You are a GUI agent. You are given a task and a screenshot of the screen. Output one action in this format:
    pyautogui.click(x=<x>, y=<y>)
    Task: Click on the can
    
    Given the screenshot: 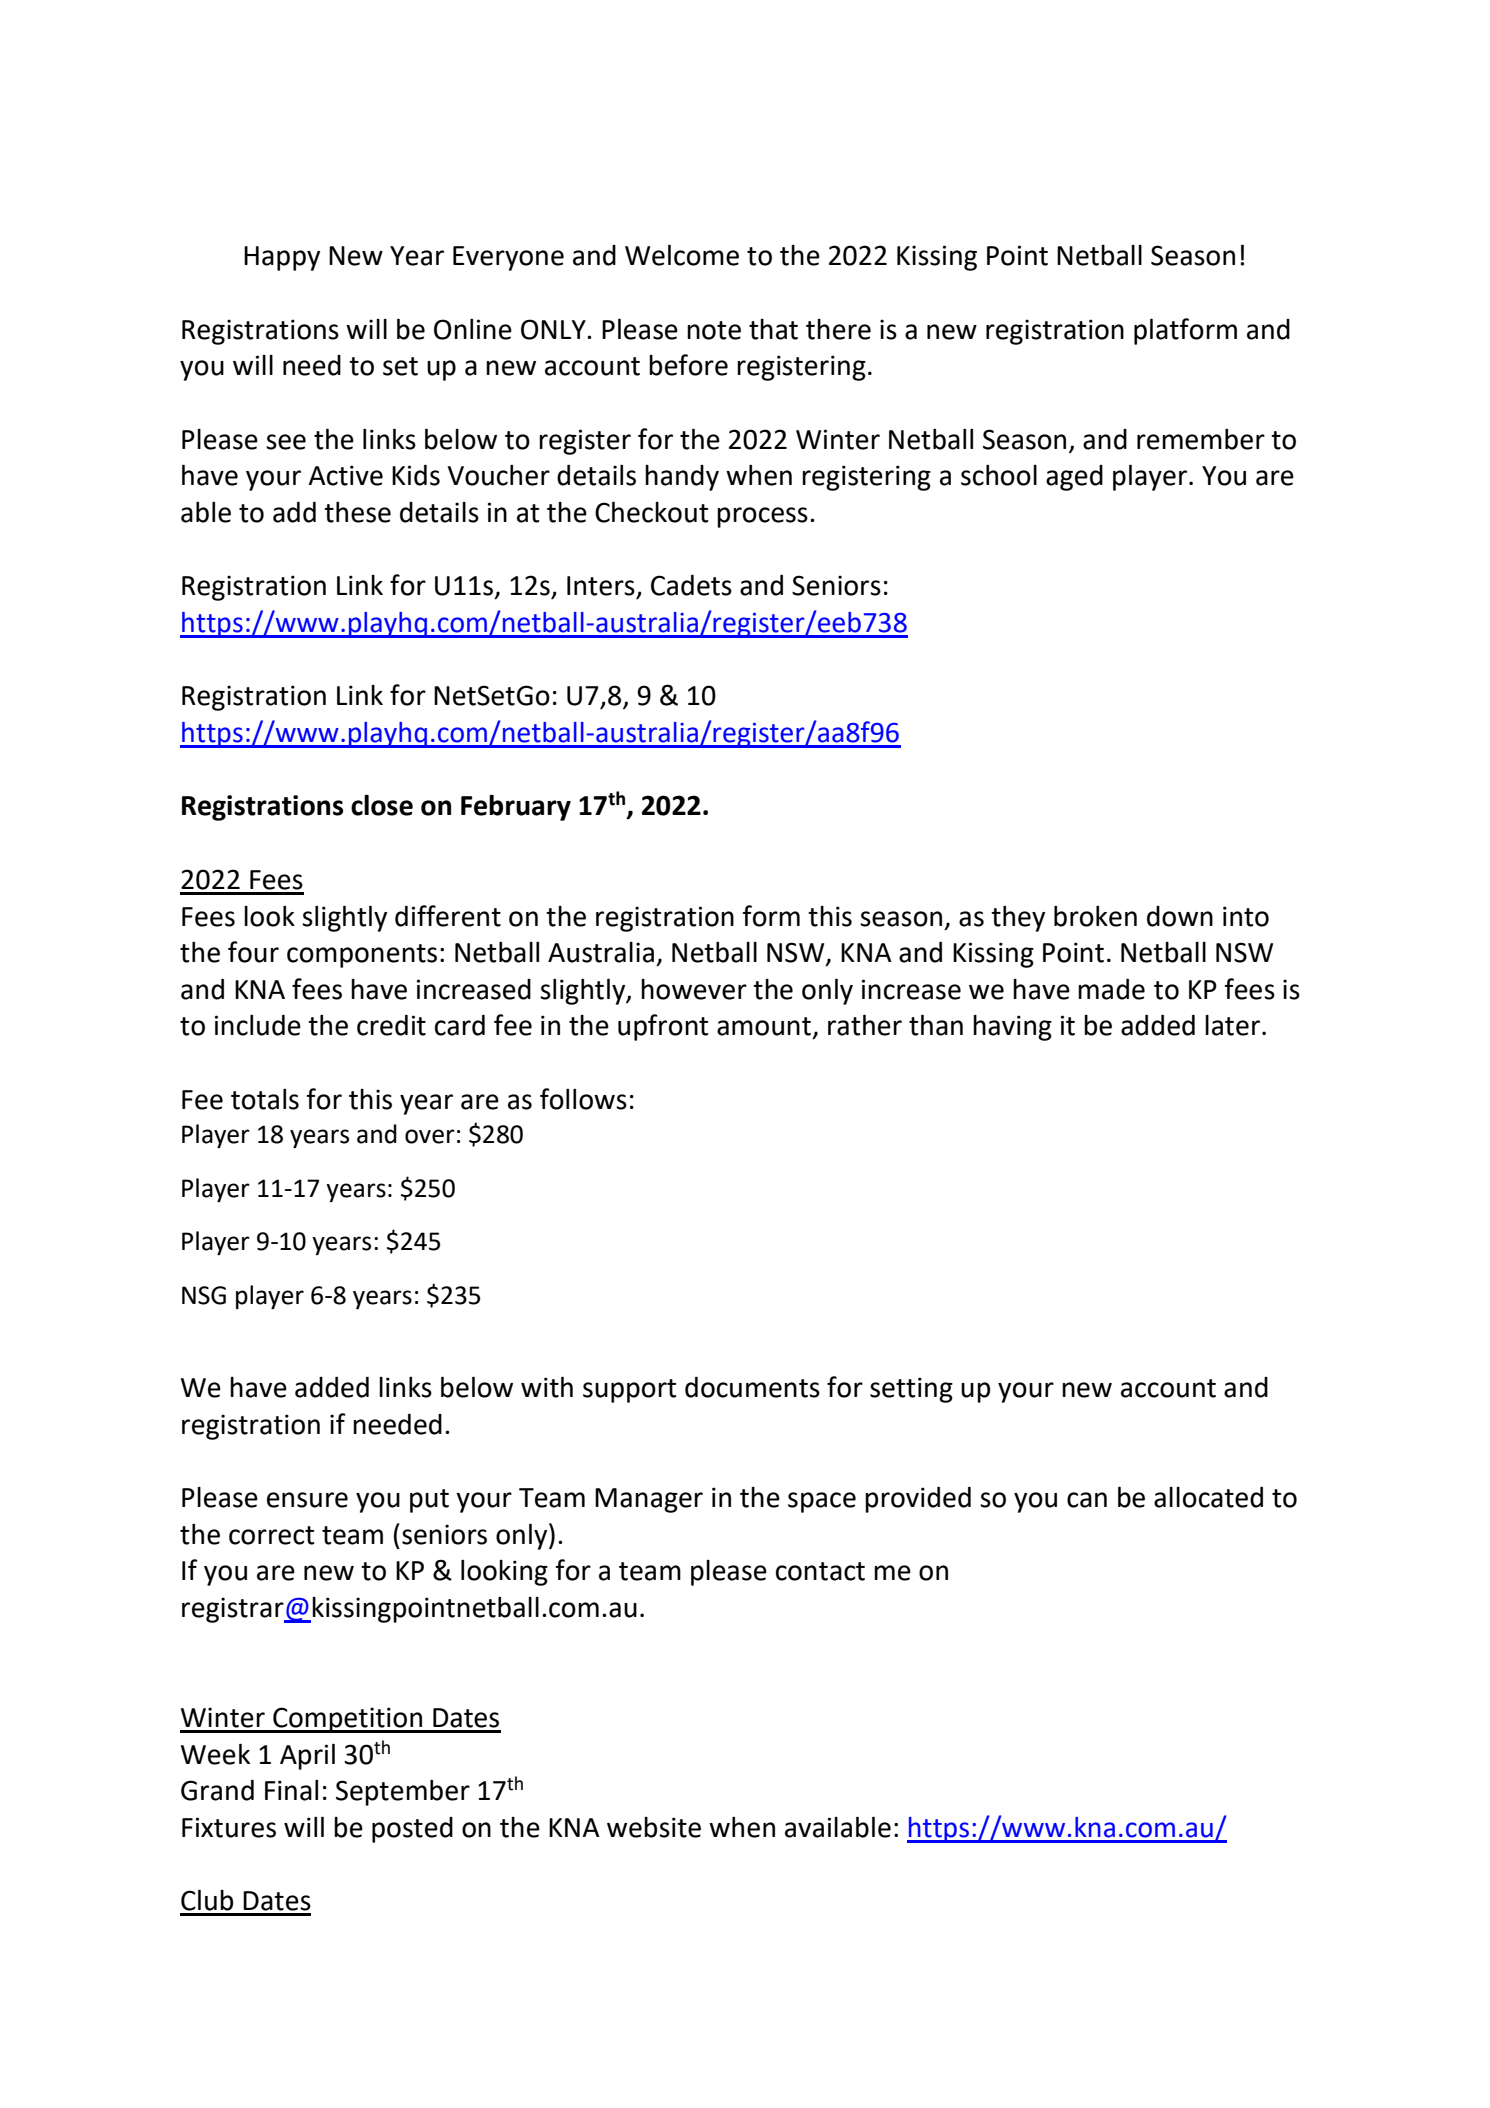 What is the action you would take?
    pyautogui.click(x=1087, y=1500)
